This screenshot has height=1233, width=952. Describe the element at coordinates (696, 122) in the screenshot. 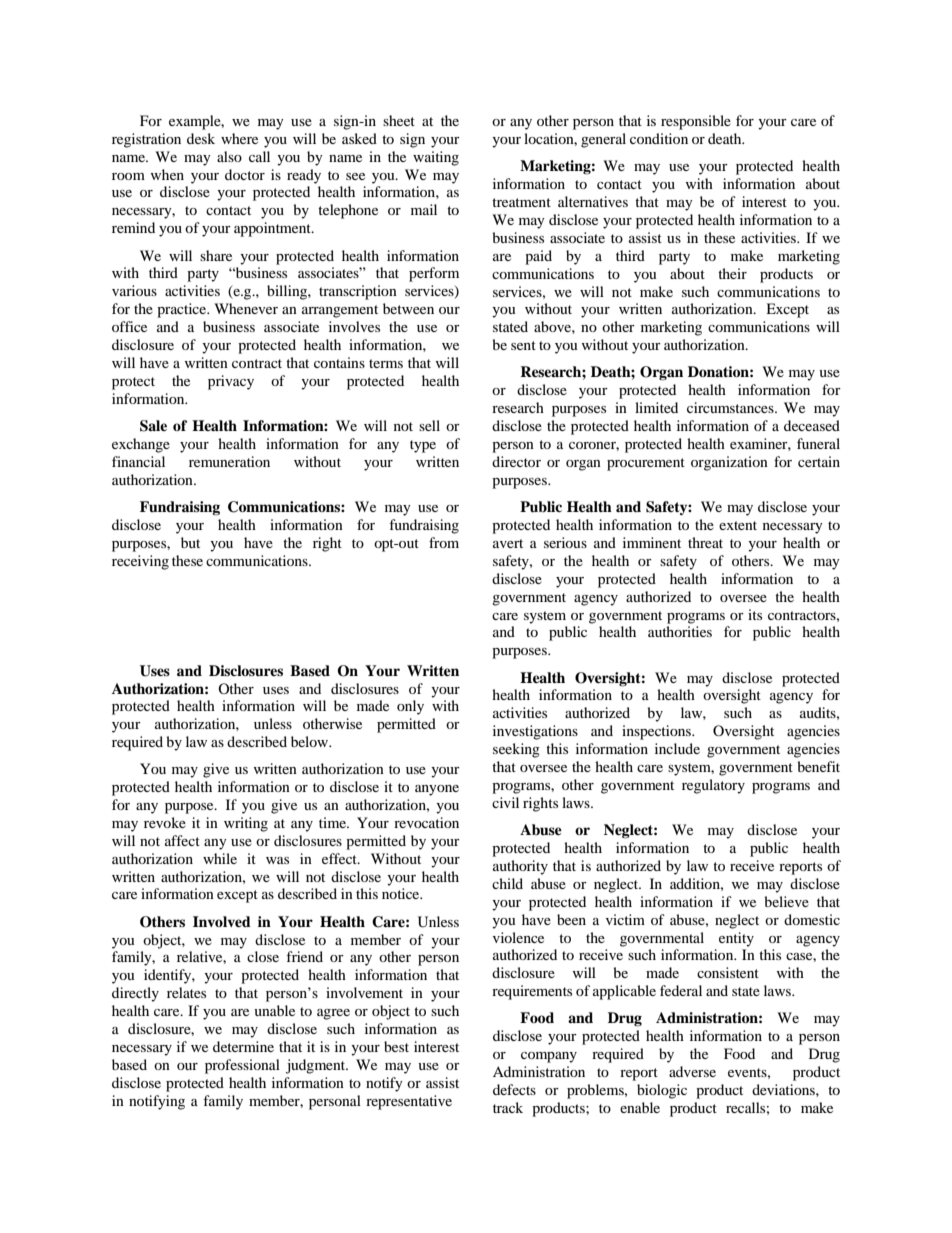

I see `responsible` at that location.
